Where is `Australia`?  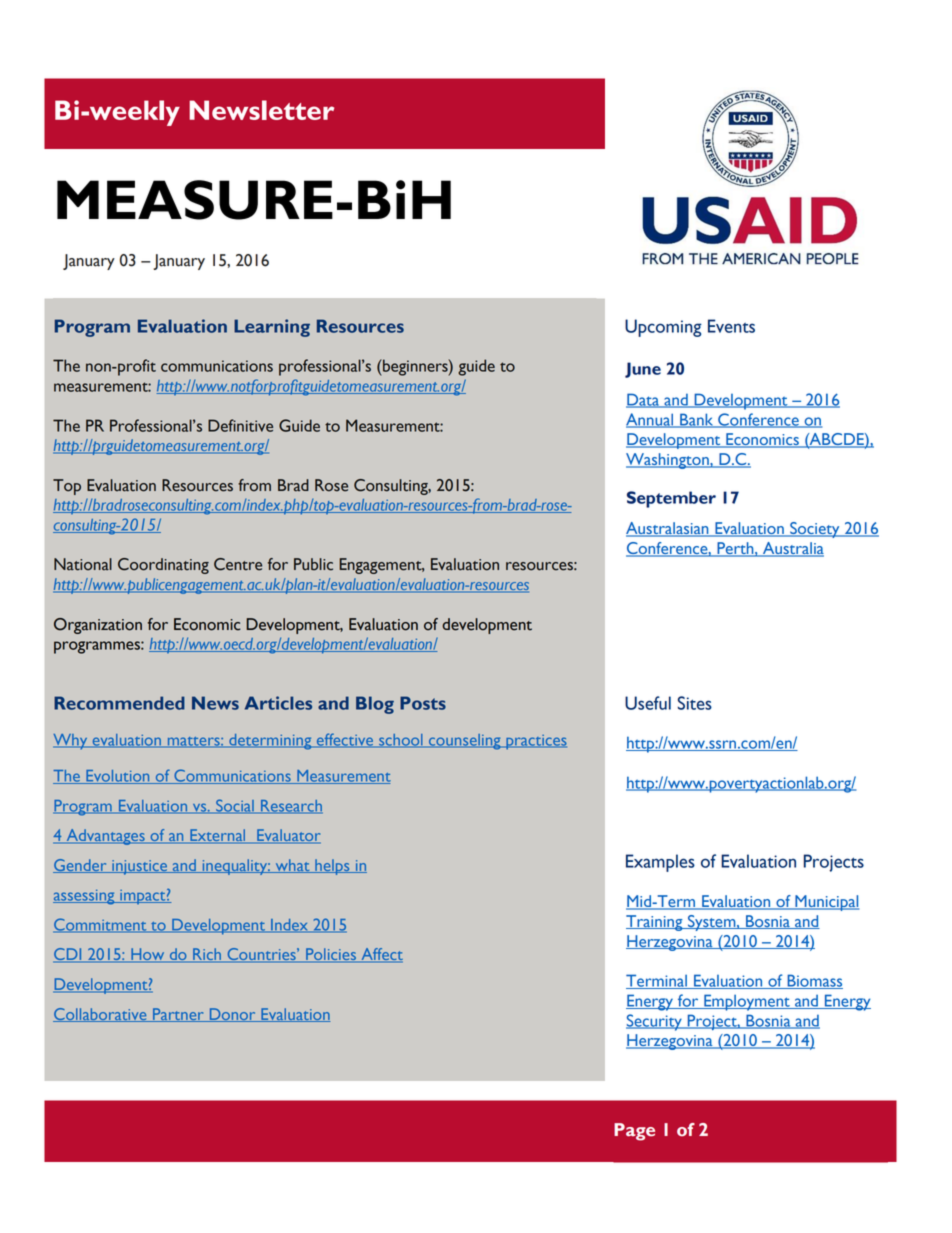 Australia is located at coordinates (792, 549).
